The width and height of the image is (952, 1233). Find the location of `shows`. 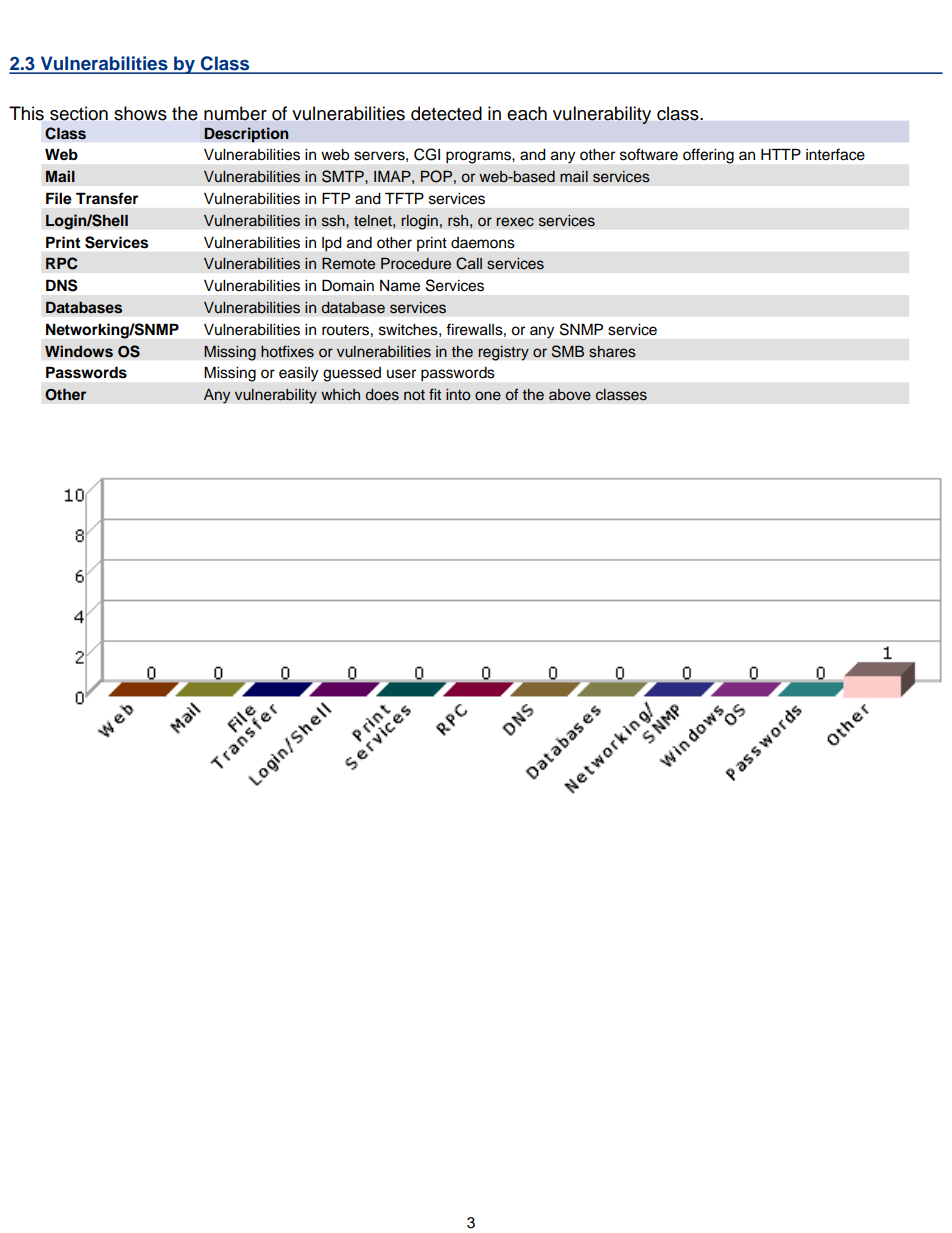

shows is located at coordinates (140, 113).
